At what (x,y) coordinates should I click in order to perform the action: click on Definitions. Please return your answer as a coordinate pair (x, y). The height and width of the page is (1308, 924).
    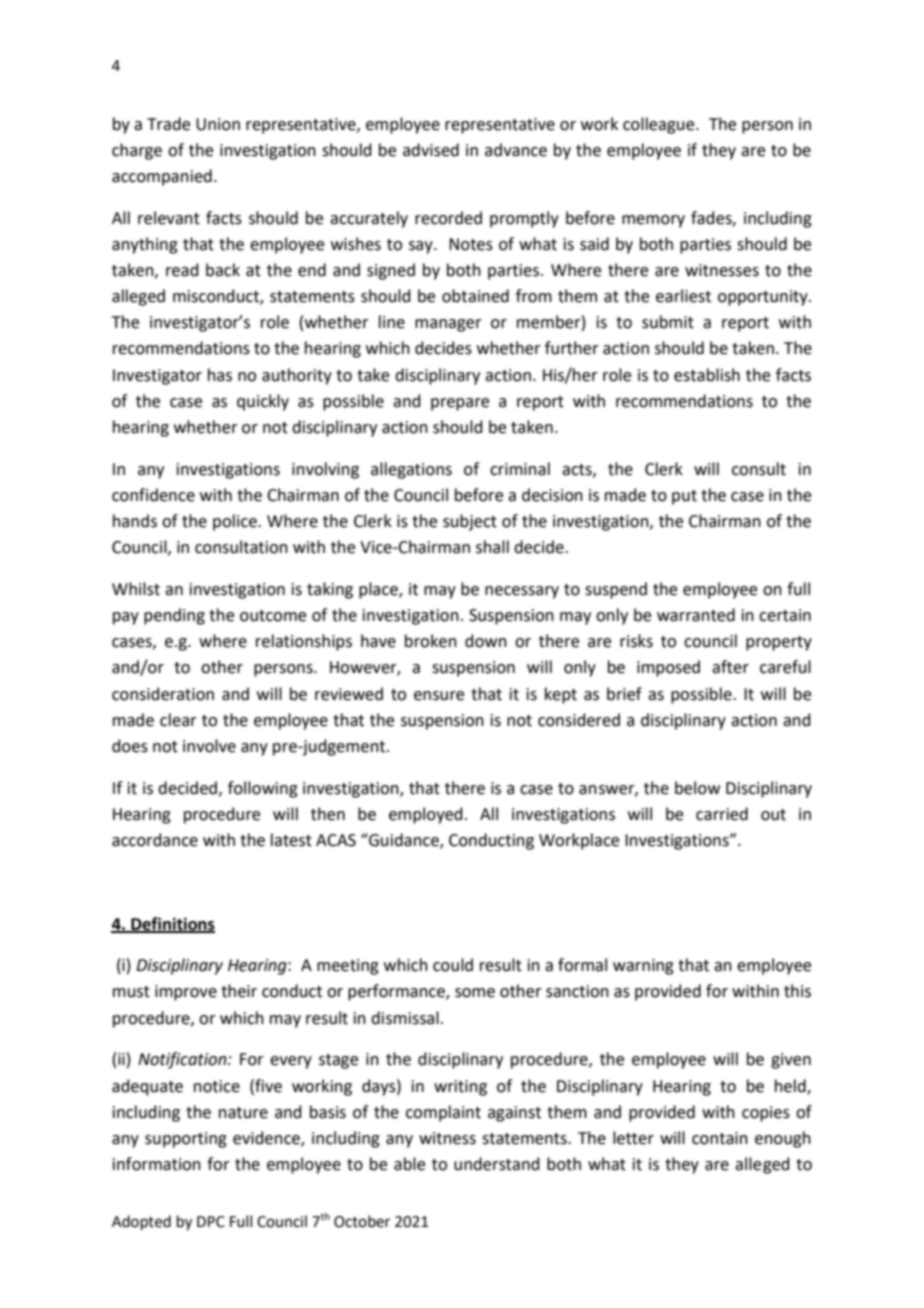
    Looking at the image, I should click on (172, 924).
